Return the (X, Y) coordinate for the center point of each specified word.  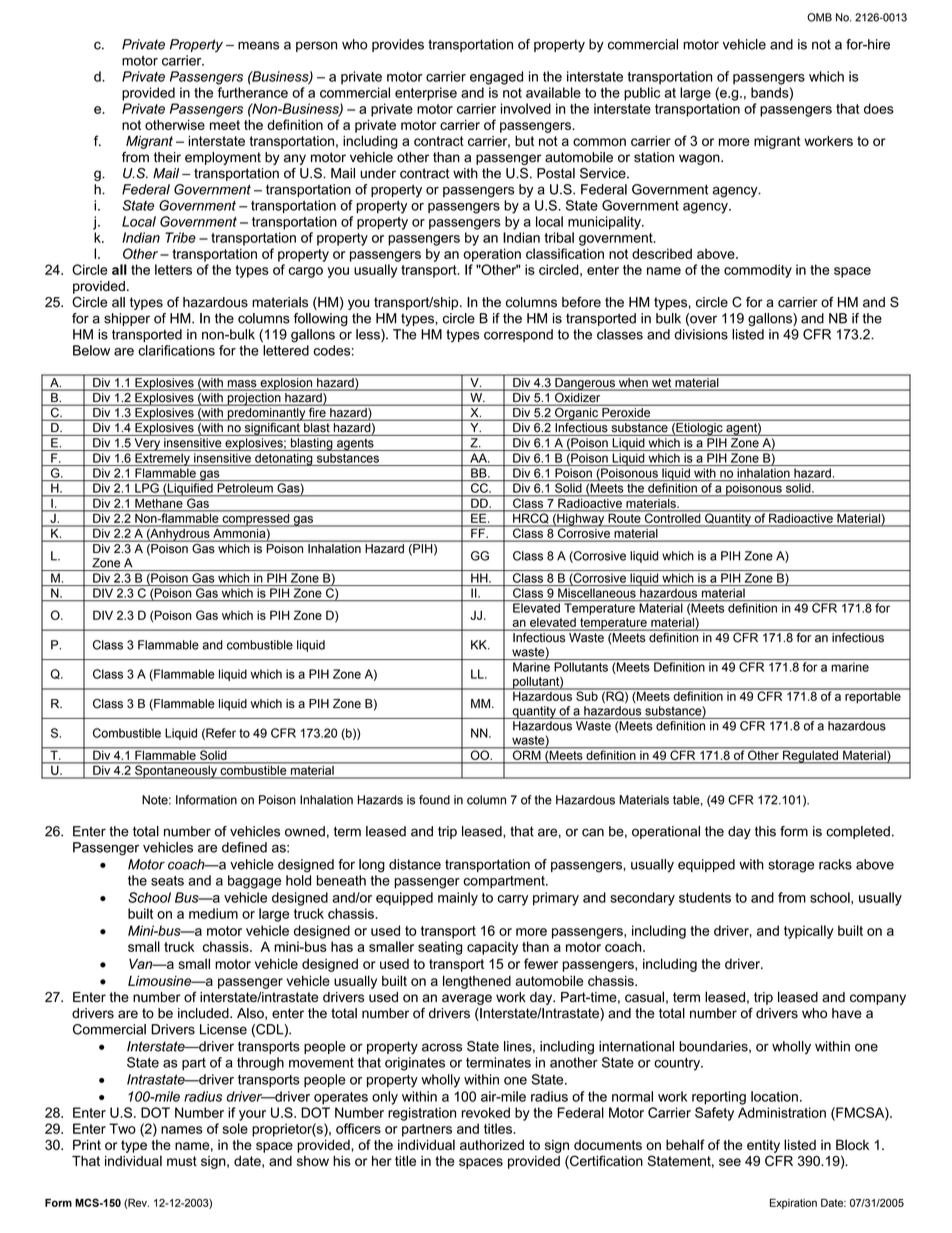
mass (242, 385)
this (765, 831)
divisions (701, 334)
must (182, 1161)
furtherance (253, 92)
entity (763, 1146)
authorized (492, 1145)
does (879, 108)
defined (244, 847)
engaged (496, 78)
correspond (518, 335)
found (434, 800)
